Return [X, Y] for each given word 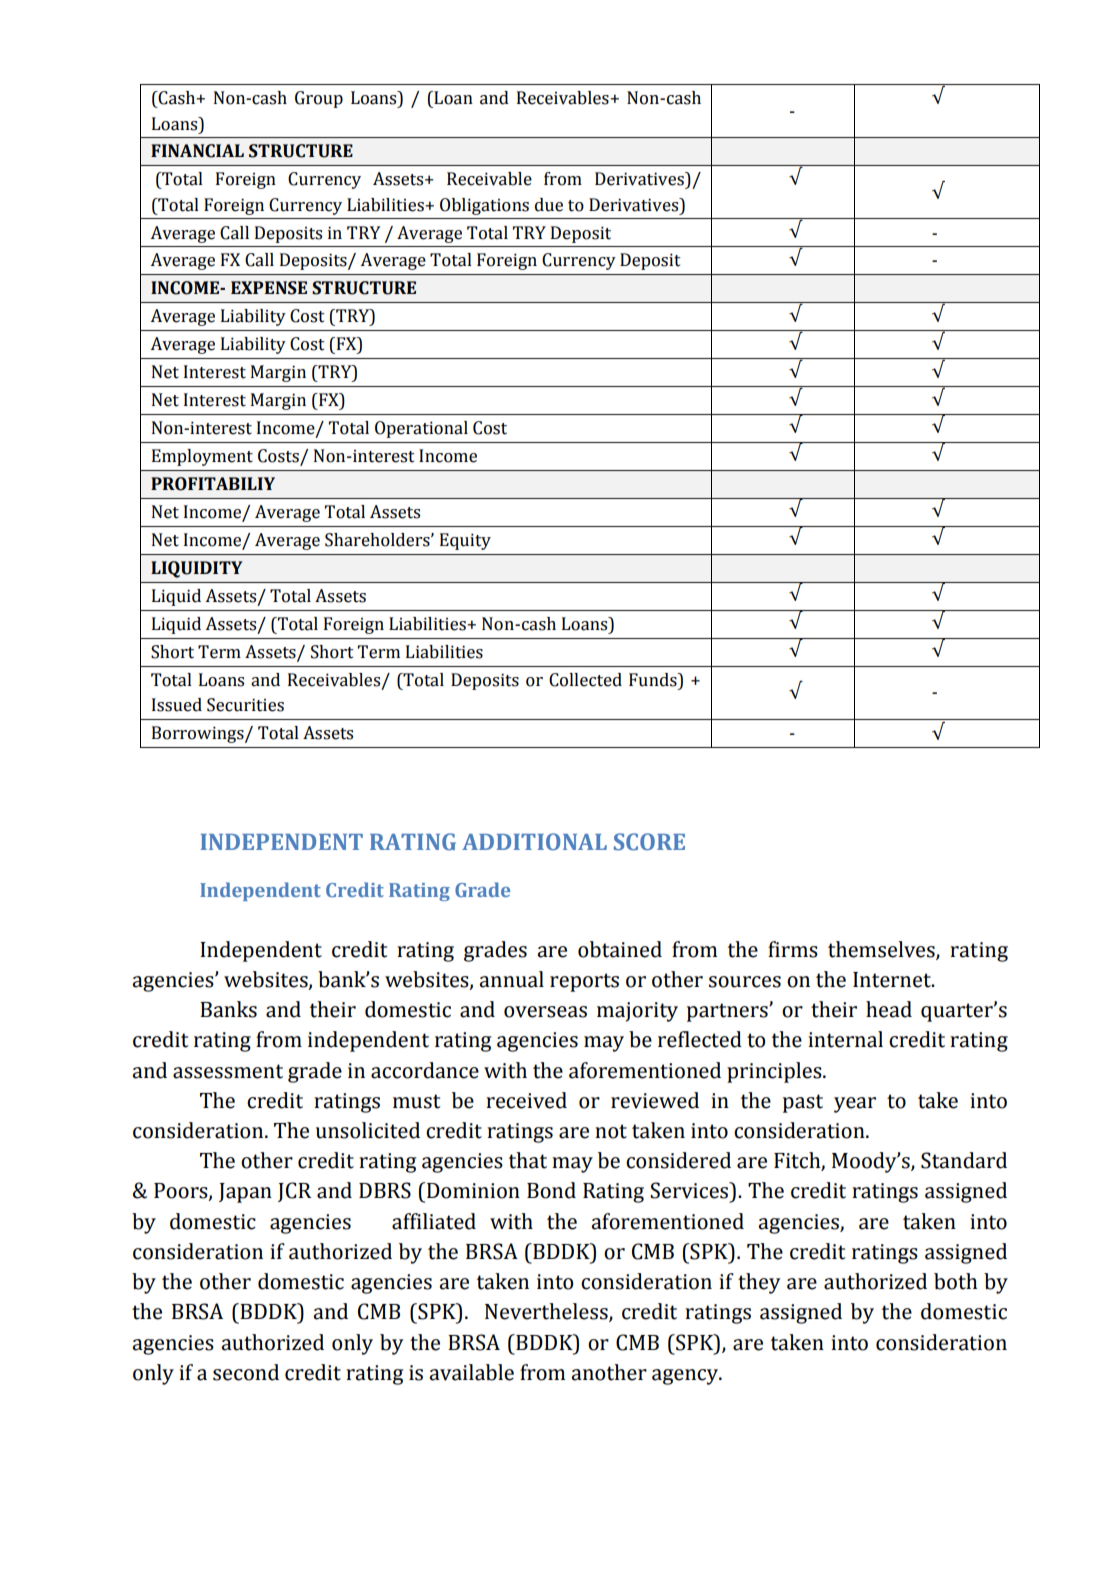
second [246, 1372]
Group [319, 99]
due [549, 205]
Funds [654, 680]
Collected [585, 680]
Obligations [484, 206]
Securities [245, 705]
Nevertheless [547, 1312]
